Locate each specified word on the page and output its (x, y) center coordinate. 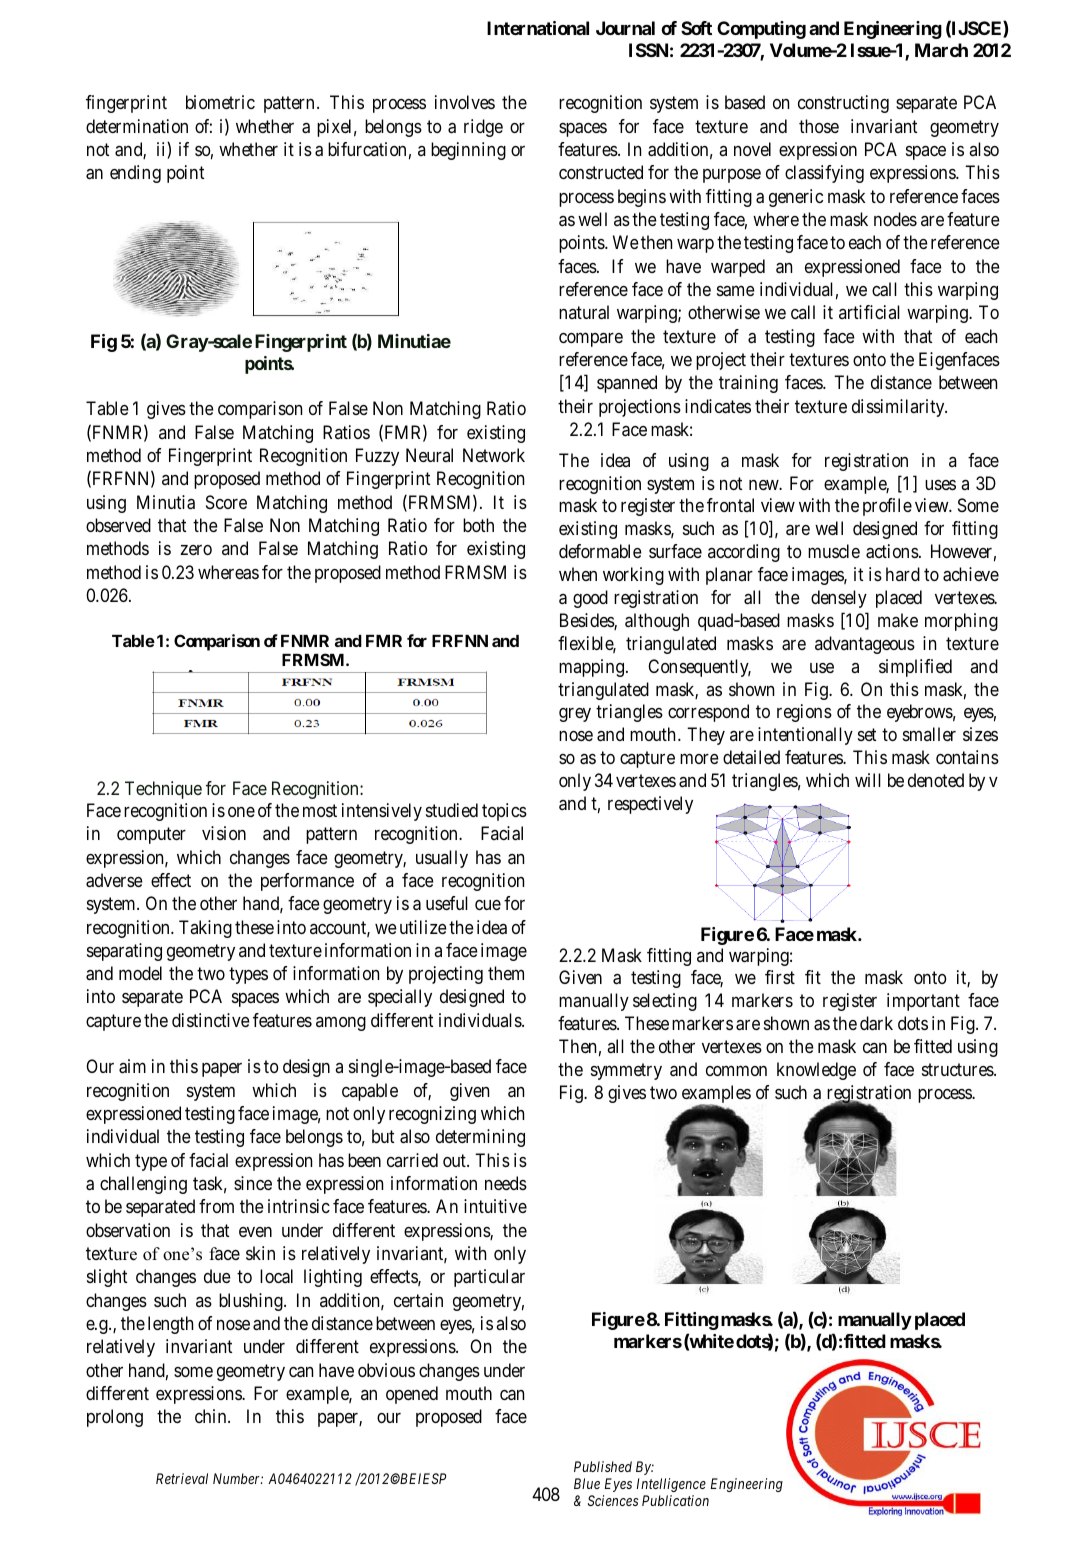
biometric (220, 102)
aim (132, 1066)
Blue (587, 1483)
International (538, 28)
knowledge (816, 1071)
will (868, 780)
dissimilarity (899, 408)
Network (494, 455)
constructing (843, 104)
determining (480, 1138)
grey (575, 715)
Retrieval (182, 1478)
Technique (163, 790)
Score (226, 502)
